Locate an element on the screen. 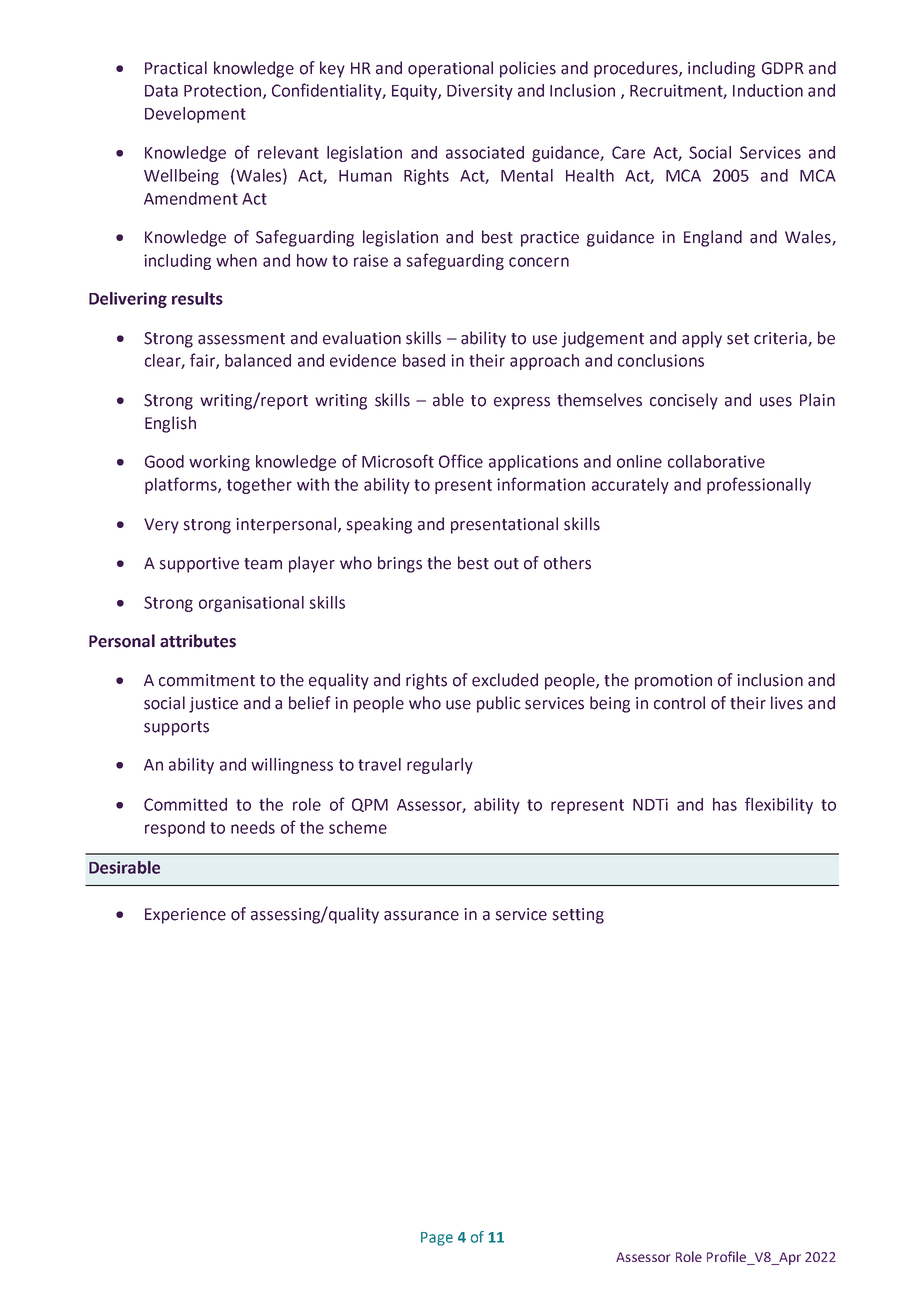 The height and width of the screenshot is (1308, 924). Induction is located at coordinates (768, 90).
